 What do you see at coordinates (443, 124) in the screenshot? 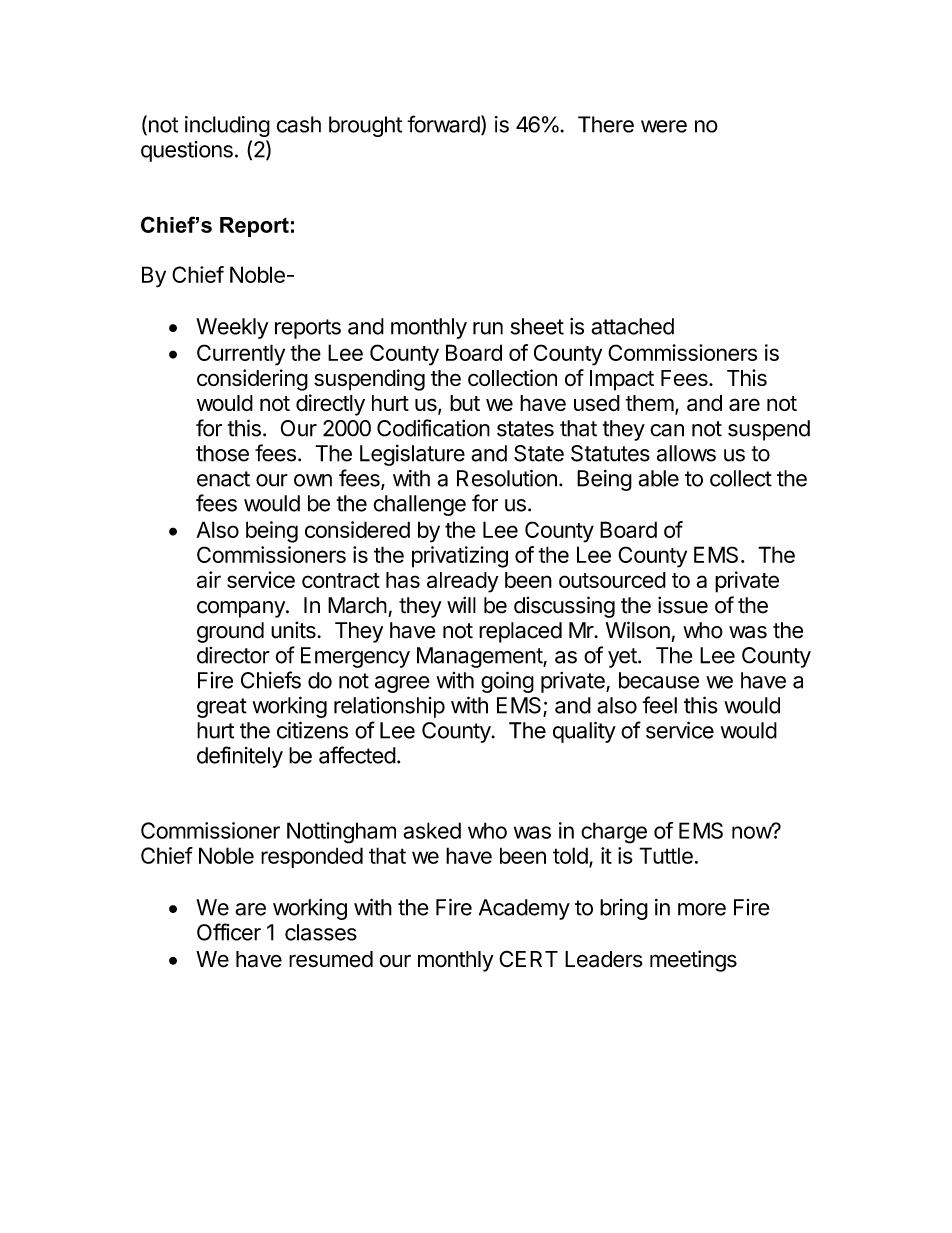
I see `forward` at bounding box center [443, 124].
